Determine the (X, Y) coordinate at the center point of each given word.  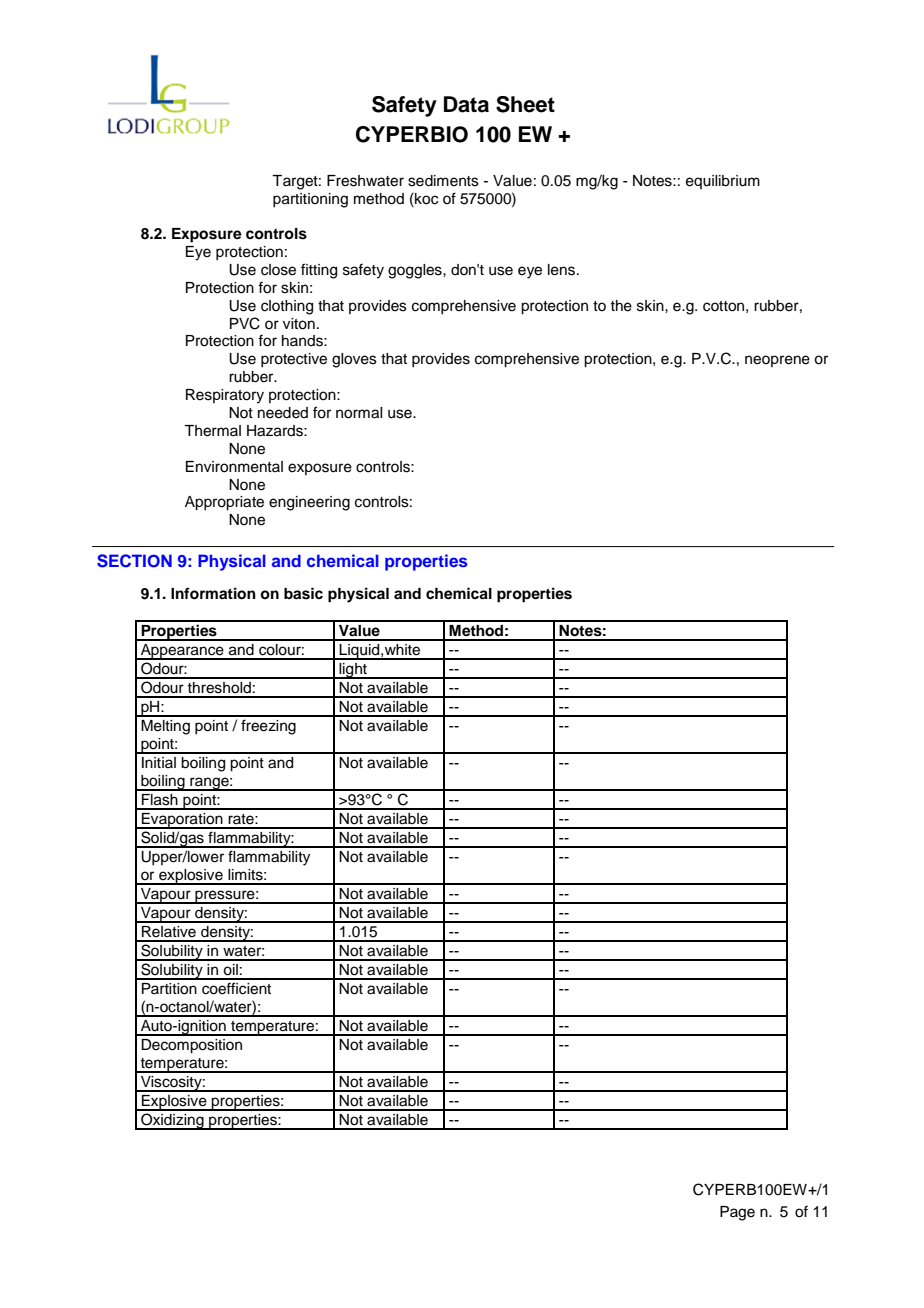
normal (359, 413)
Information (213, 593)
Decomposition (191, 1046)
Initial (159, 762)
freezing (268, 727)
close (278, 270)
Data (466, 104)
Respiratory (225, 396)
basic (303, 593)
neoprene (777, 361)
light (353, 671)
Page (737, 1213)
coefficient (236, 988)
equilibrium (723, 182)
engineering (309, 503)
